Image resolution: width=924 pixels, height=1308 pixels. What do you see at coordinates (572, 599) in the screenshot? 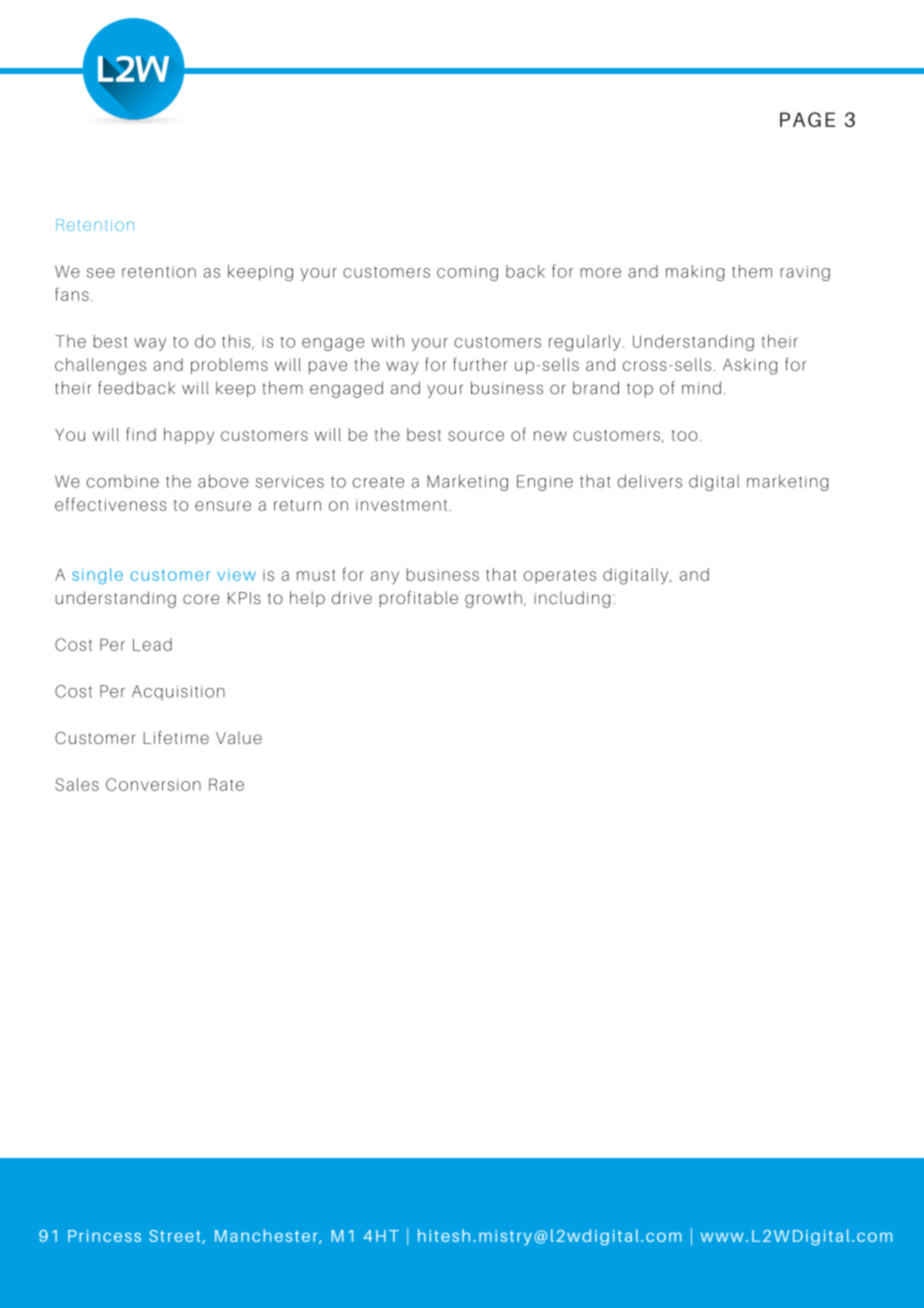
I see `including` at bounding box center [572, 599].
